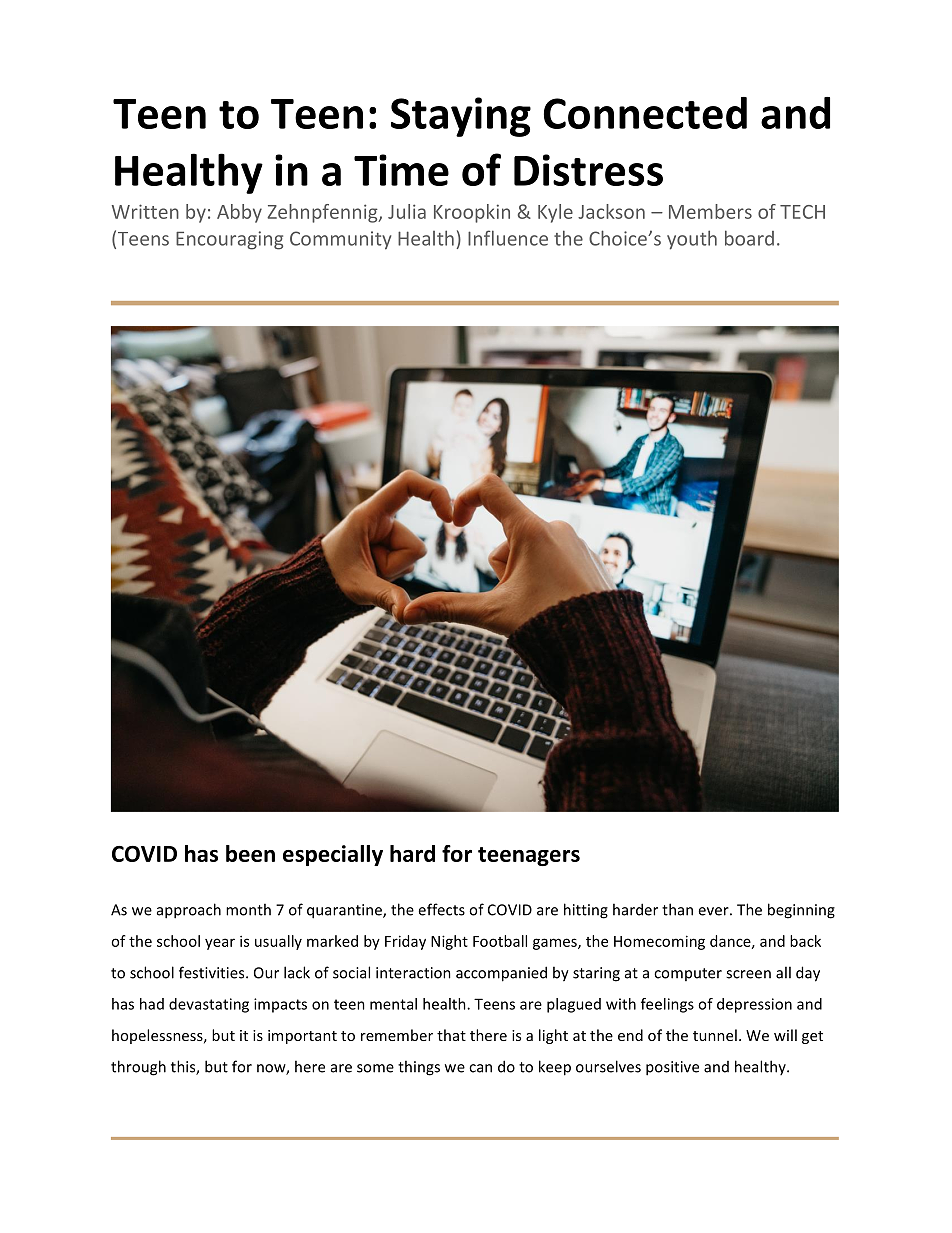 The width and height of the screenshot is (952, 1233). What do you see at coordinates (239, 213) in the screenshot?
I see `Abby` at bounding box center [239, 213].
